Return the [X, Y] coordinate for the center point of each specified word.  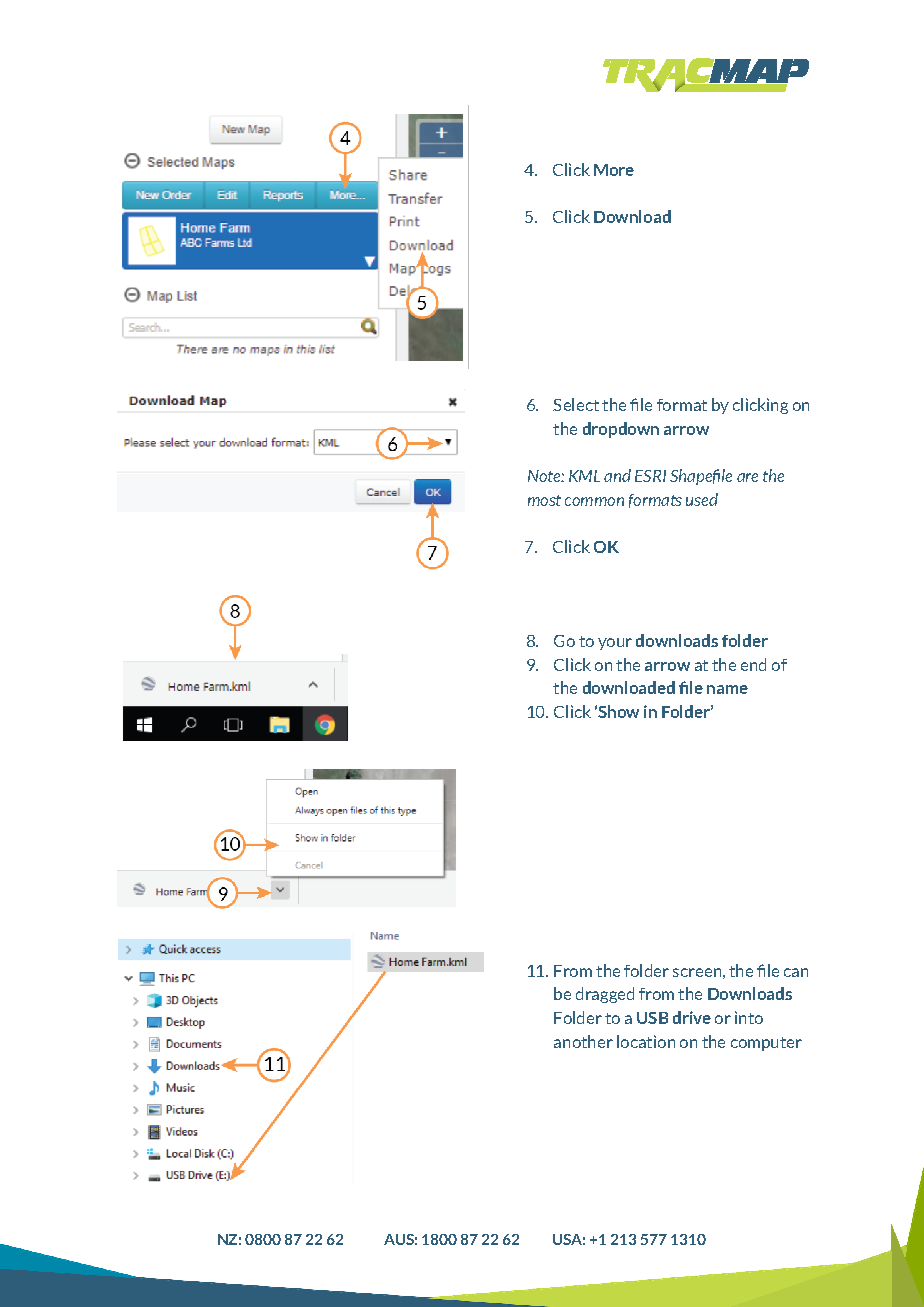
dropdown [621, 430]
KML [584, 476]
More [614, 170]
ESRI [650, 476]
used [702, 499]
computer [766, 1044]
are [747, 477]
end [753, 664]
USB [652, 1018]
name [727, 689]
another [583, 1041]
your [615, 644]
